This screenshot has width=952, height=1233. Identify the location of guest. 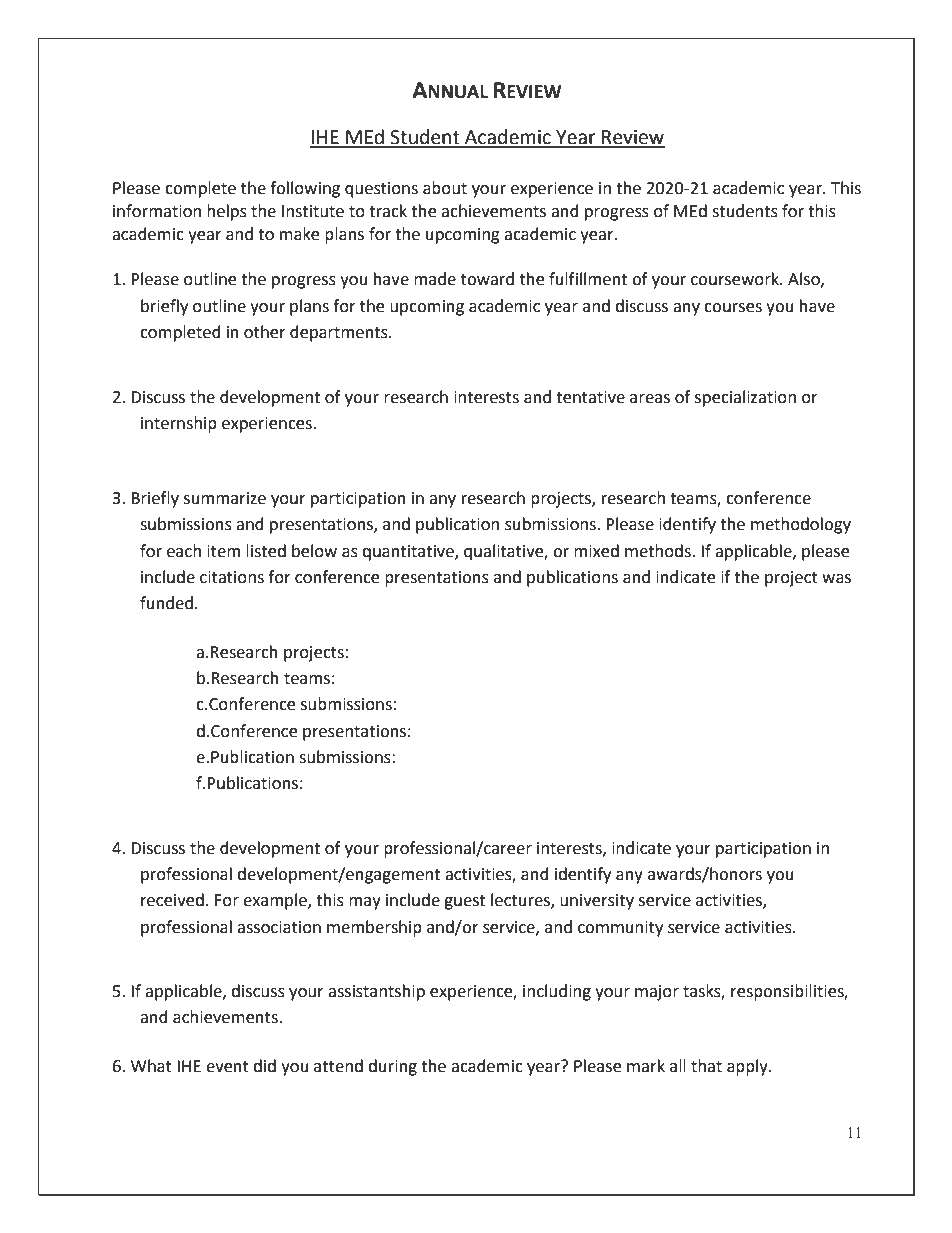
(464, 902).
